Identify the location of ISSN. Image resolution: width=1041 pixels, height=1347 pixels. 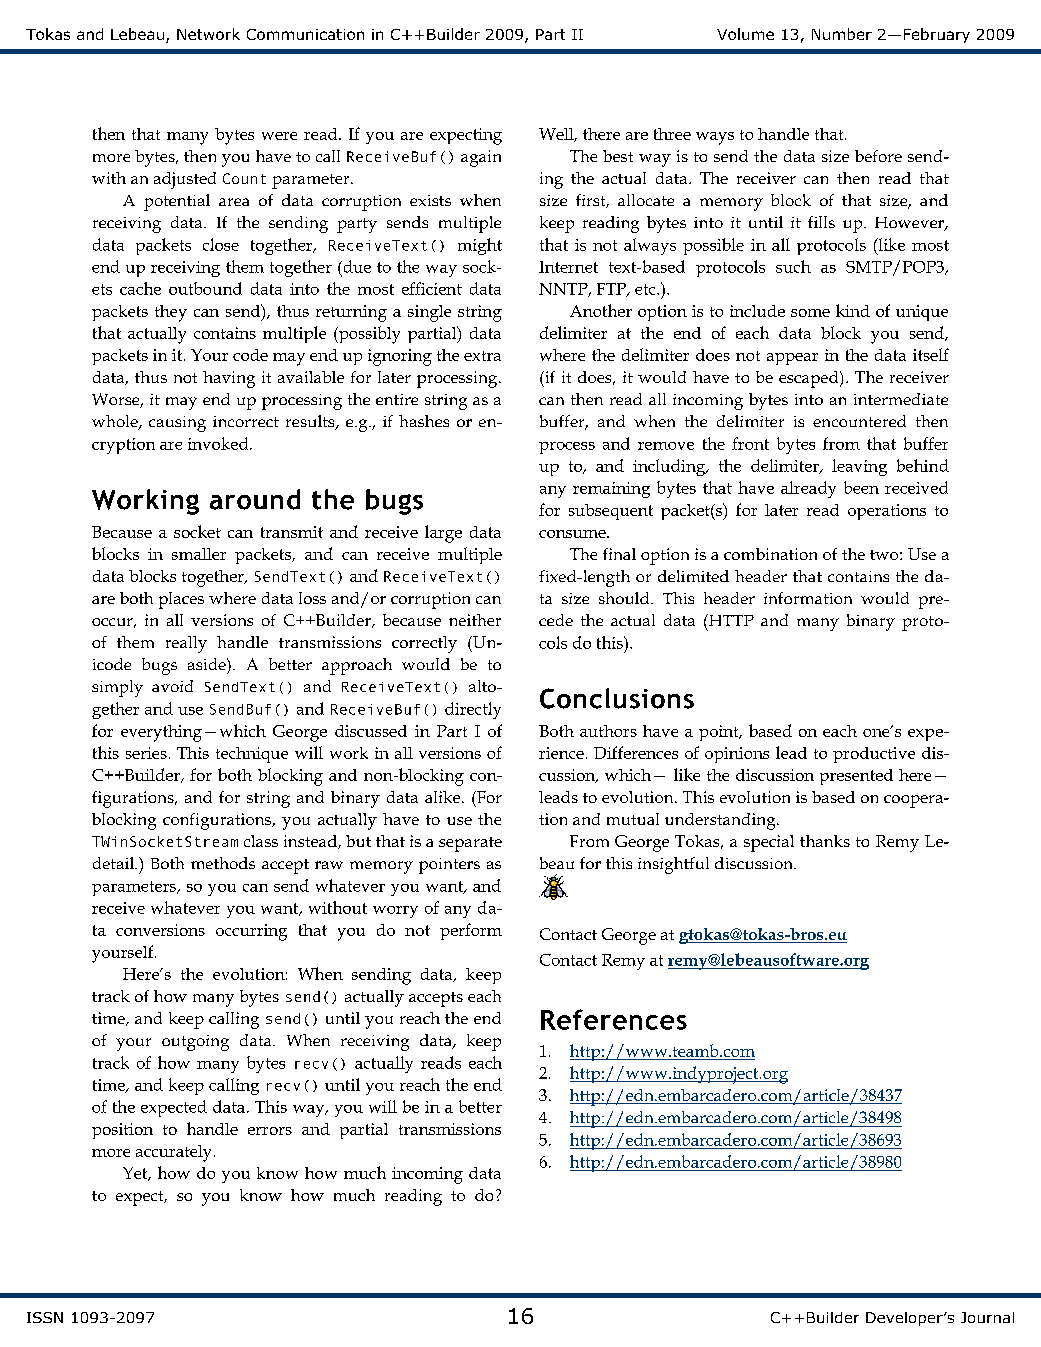
(45, 1317).
